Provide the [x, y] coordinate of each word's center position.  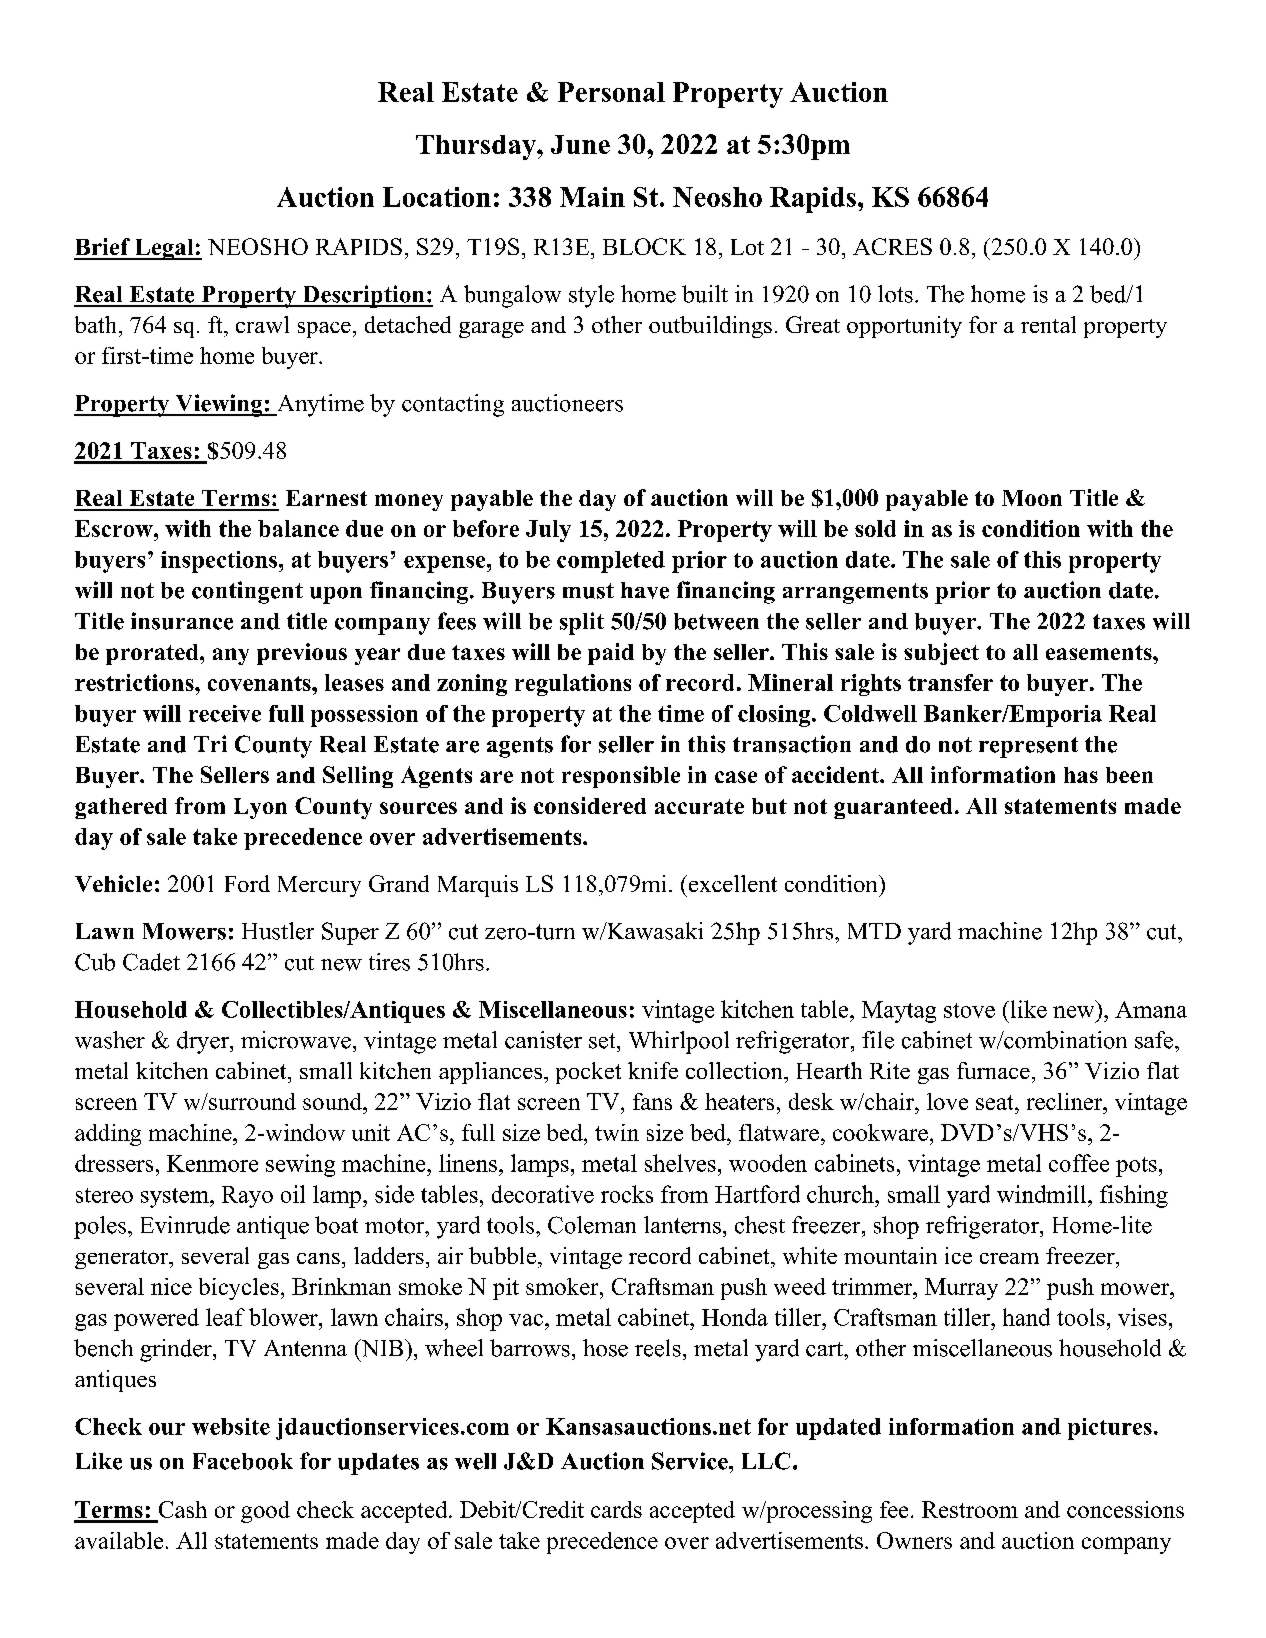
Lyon [260, 808]
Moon [1032, 498]
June [580, 144]
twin [617, 1132]
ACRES [892, 246]
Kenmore [212, 1163]
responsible [621, 777]
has [1081, 775]
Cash [183, 1509]
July [548, 531]
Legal [164, 249]
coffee [1079, 1163]
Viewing [219, 405]
